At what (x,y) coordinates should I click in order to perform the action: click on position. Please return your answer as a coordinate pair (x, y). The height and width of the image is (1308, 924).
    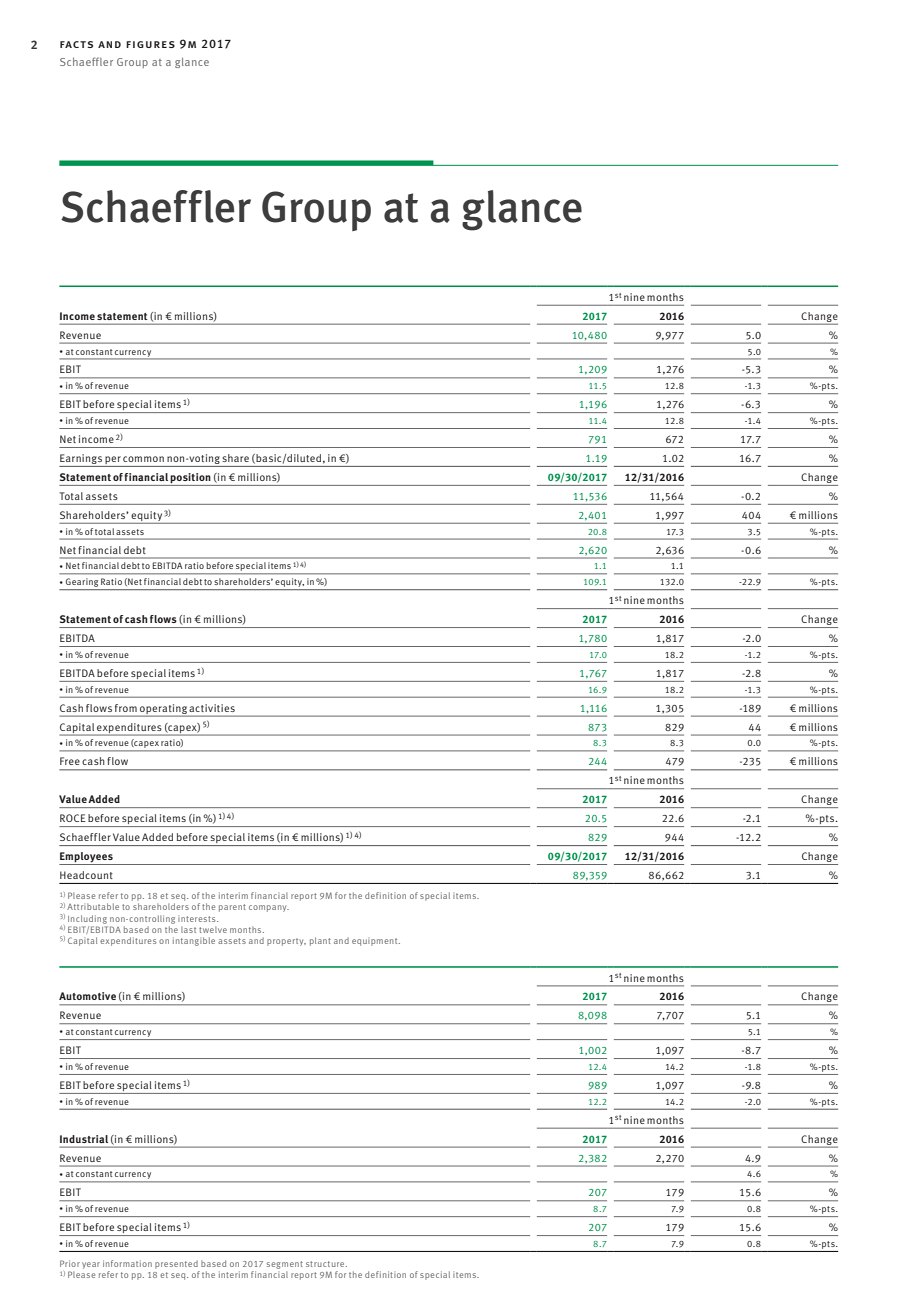
    Looking at the image, I should click on (191, 479).
